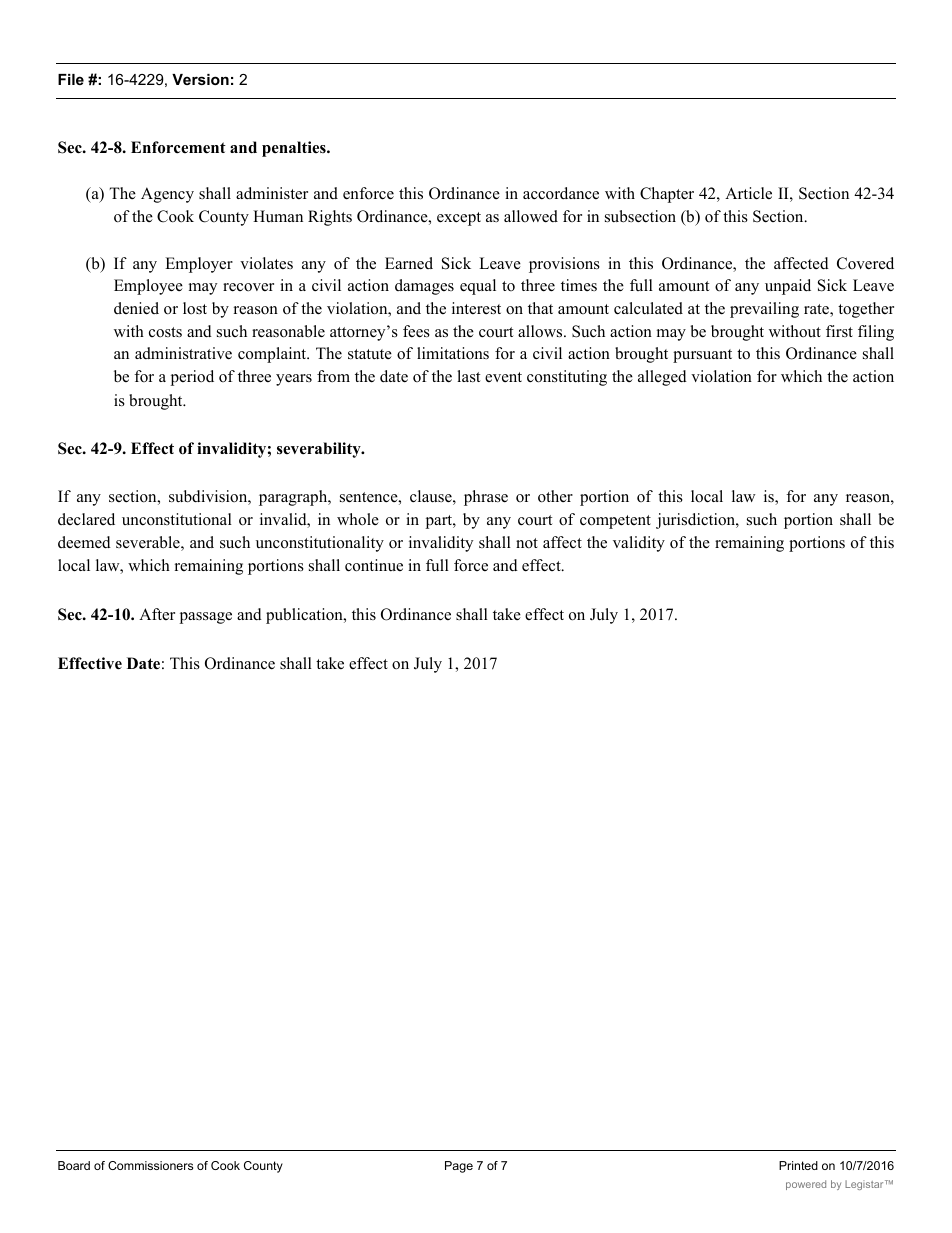  I want to click on Commissioners, so click(150, 1165).
